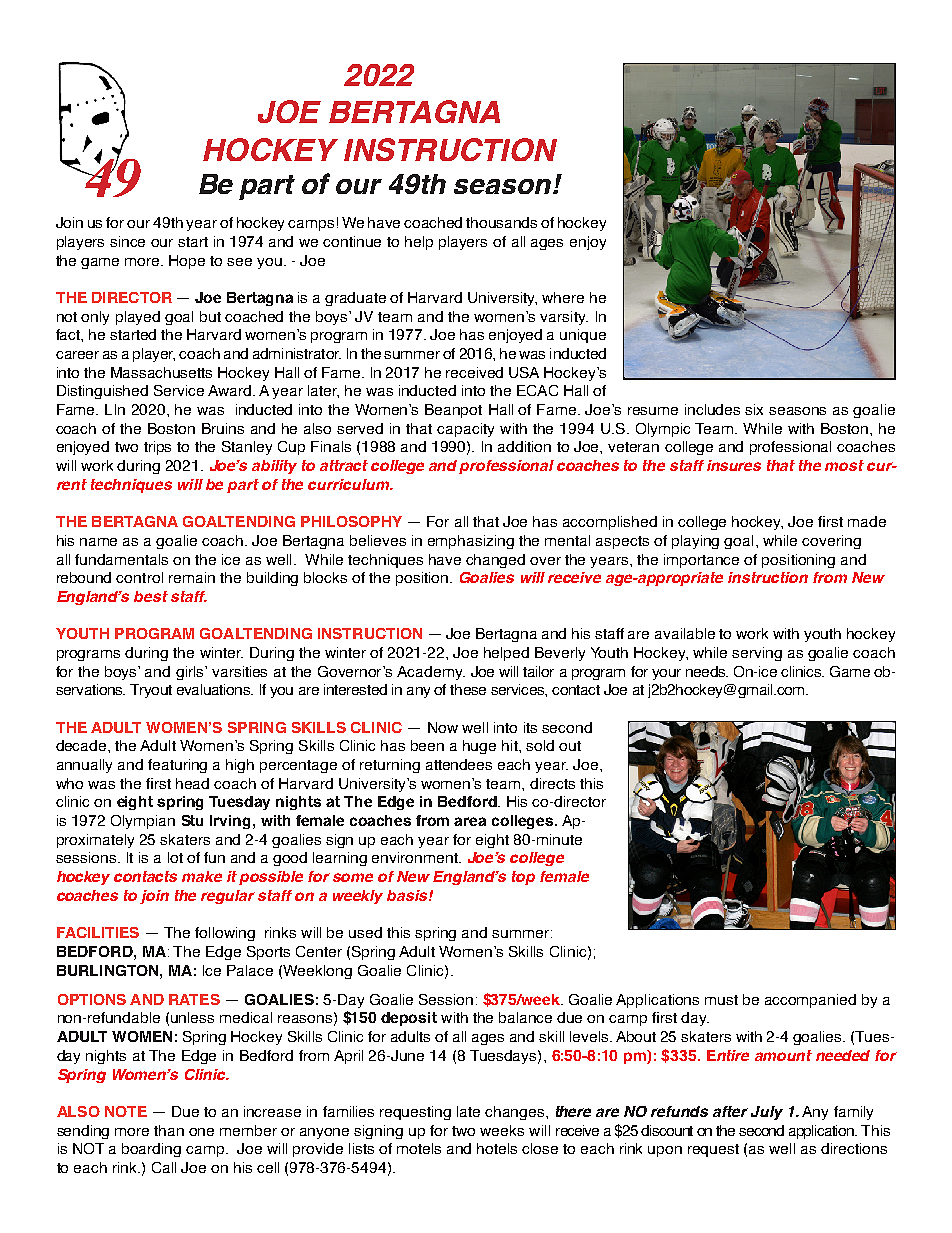 The width and height of the screenshot is (952, 1233). What do you see at coordinates (495, 561) in the screenshot?
I see `changed` at bounding box center [495, 561].
